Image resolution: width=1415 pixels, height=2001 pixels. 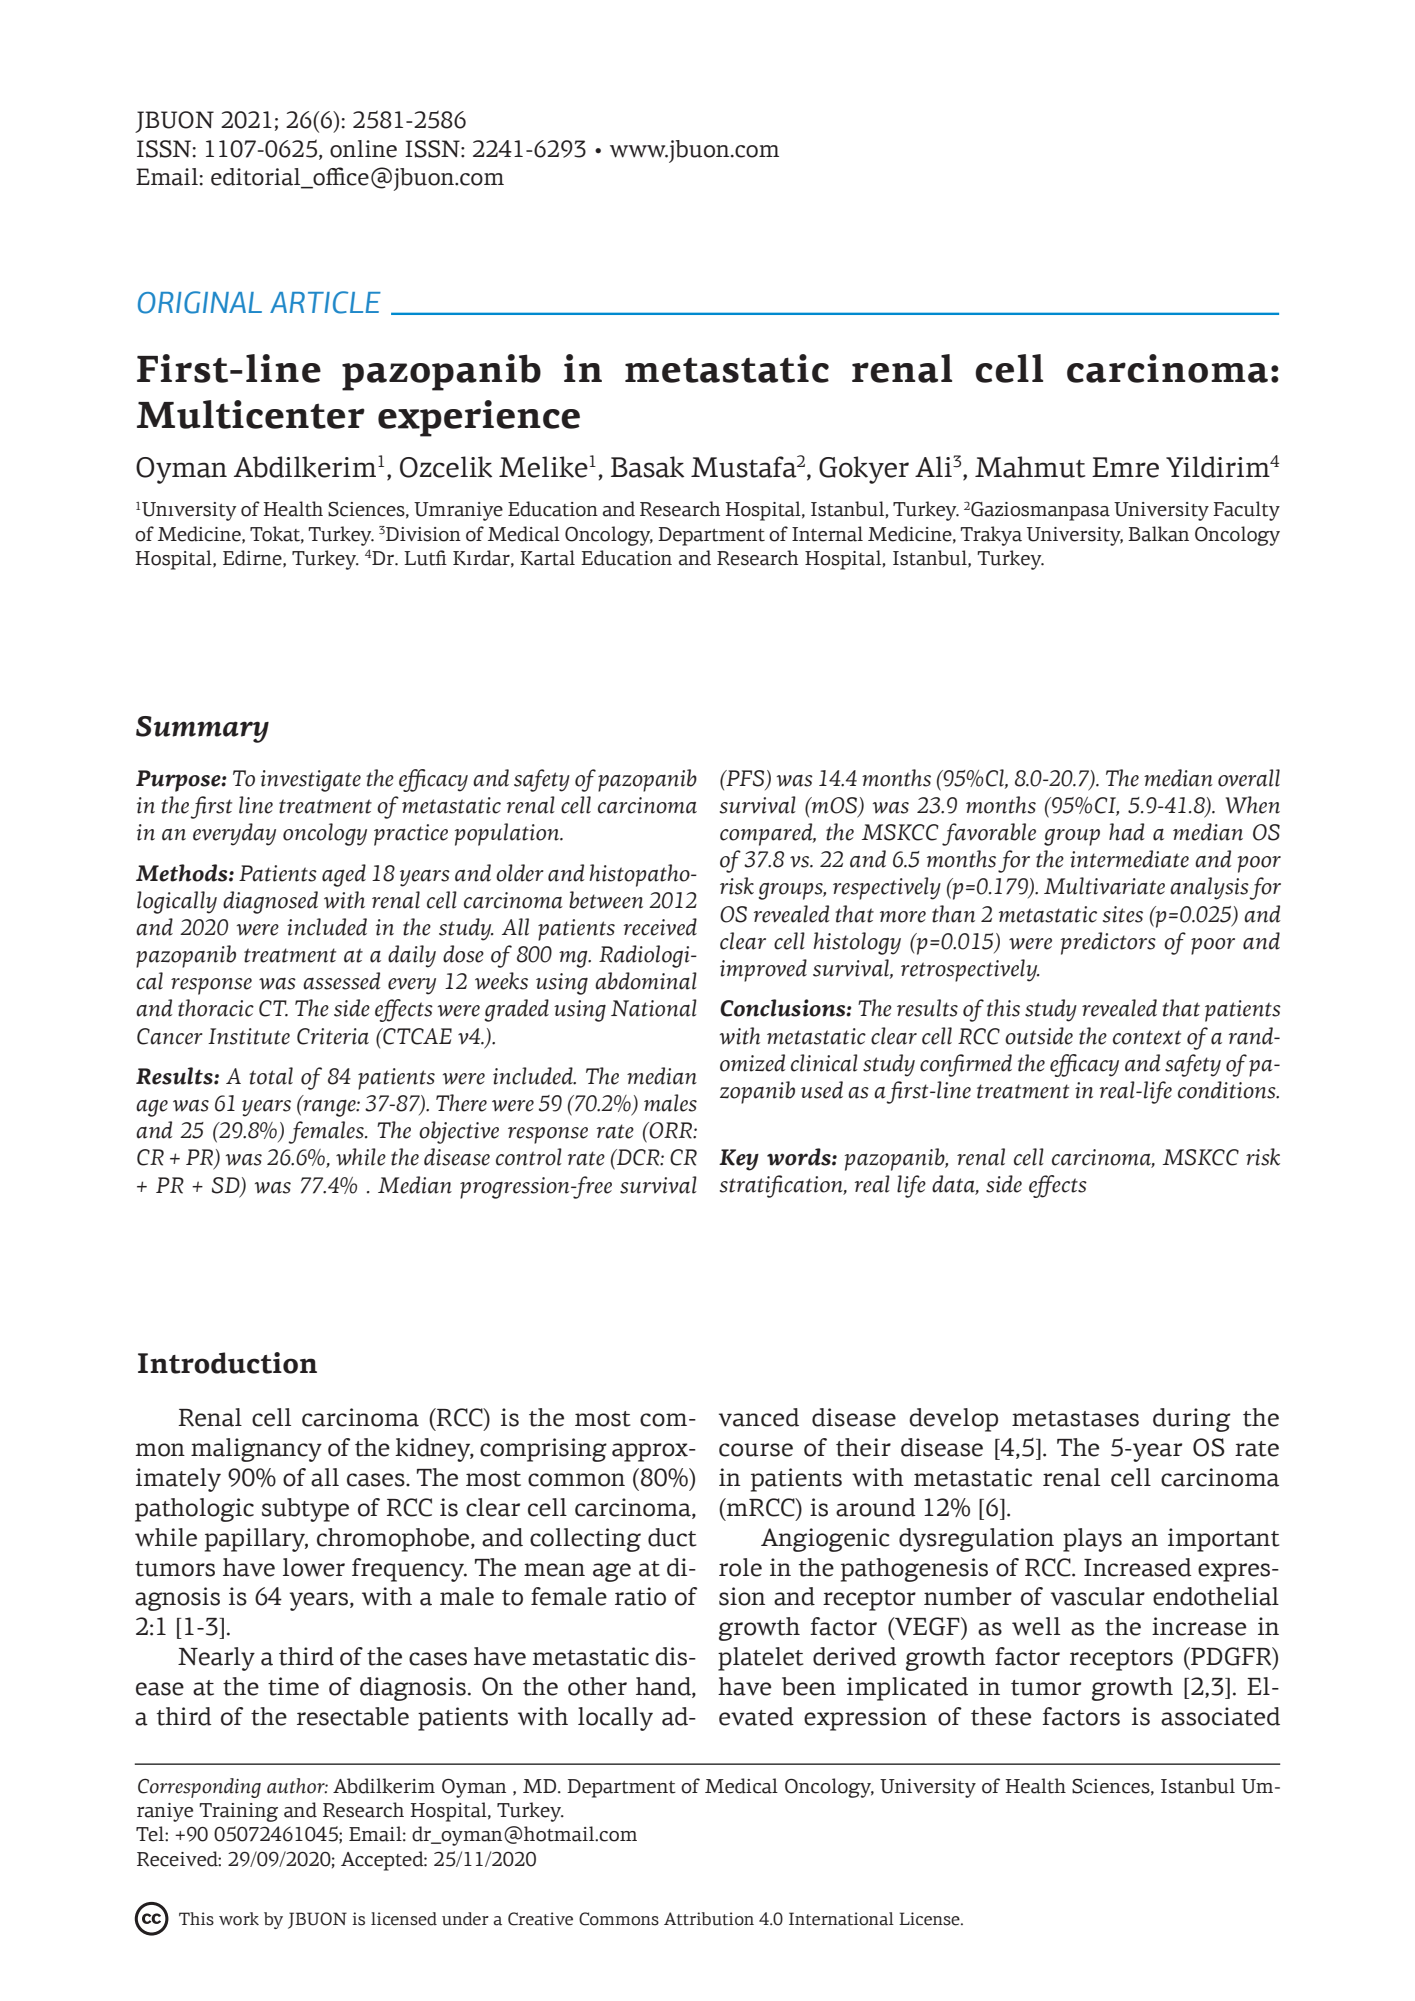 What do you see at coordinates (1220, 1716) in the page?
I see `associated` at bounding box center [1220, 1716].
